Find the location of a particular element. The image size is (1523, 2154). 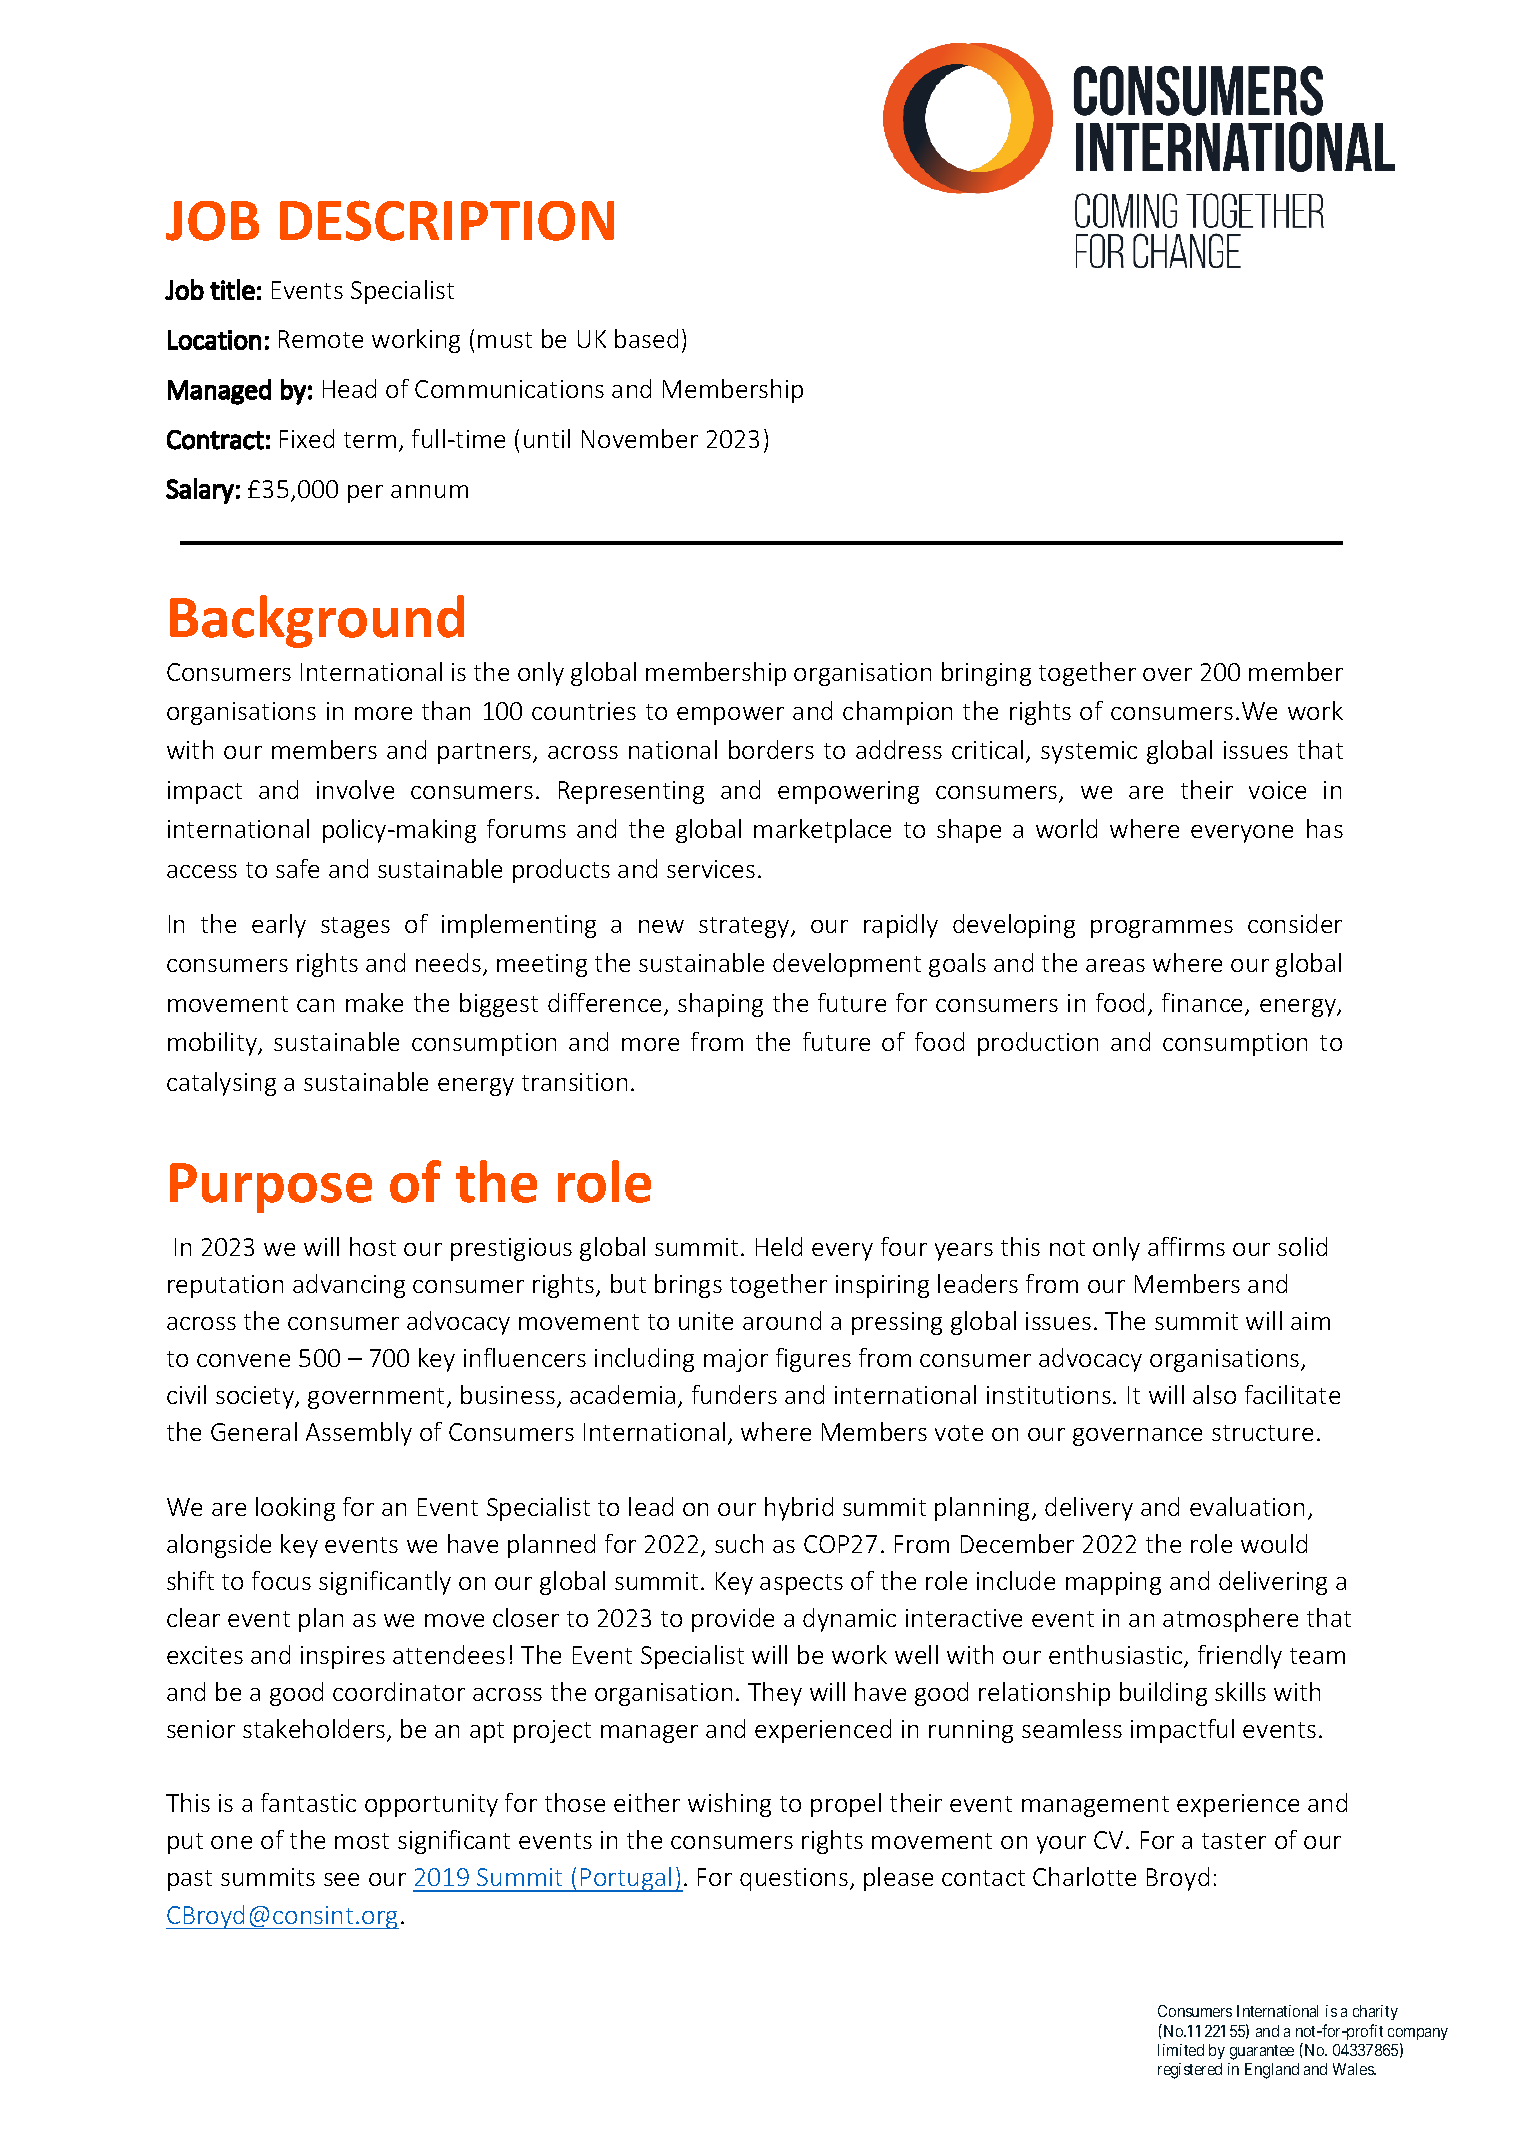

see is located at coordinates (341, 1879).
